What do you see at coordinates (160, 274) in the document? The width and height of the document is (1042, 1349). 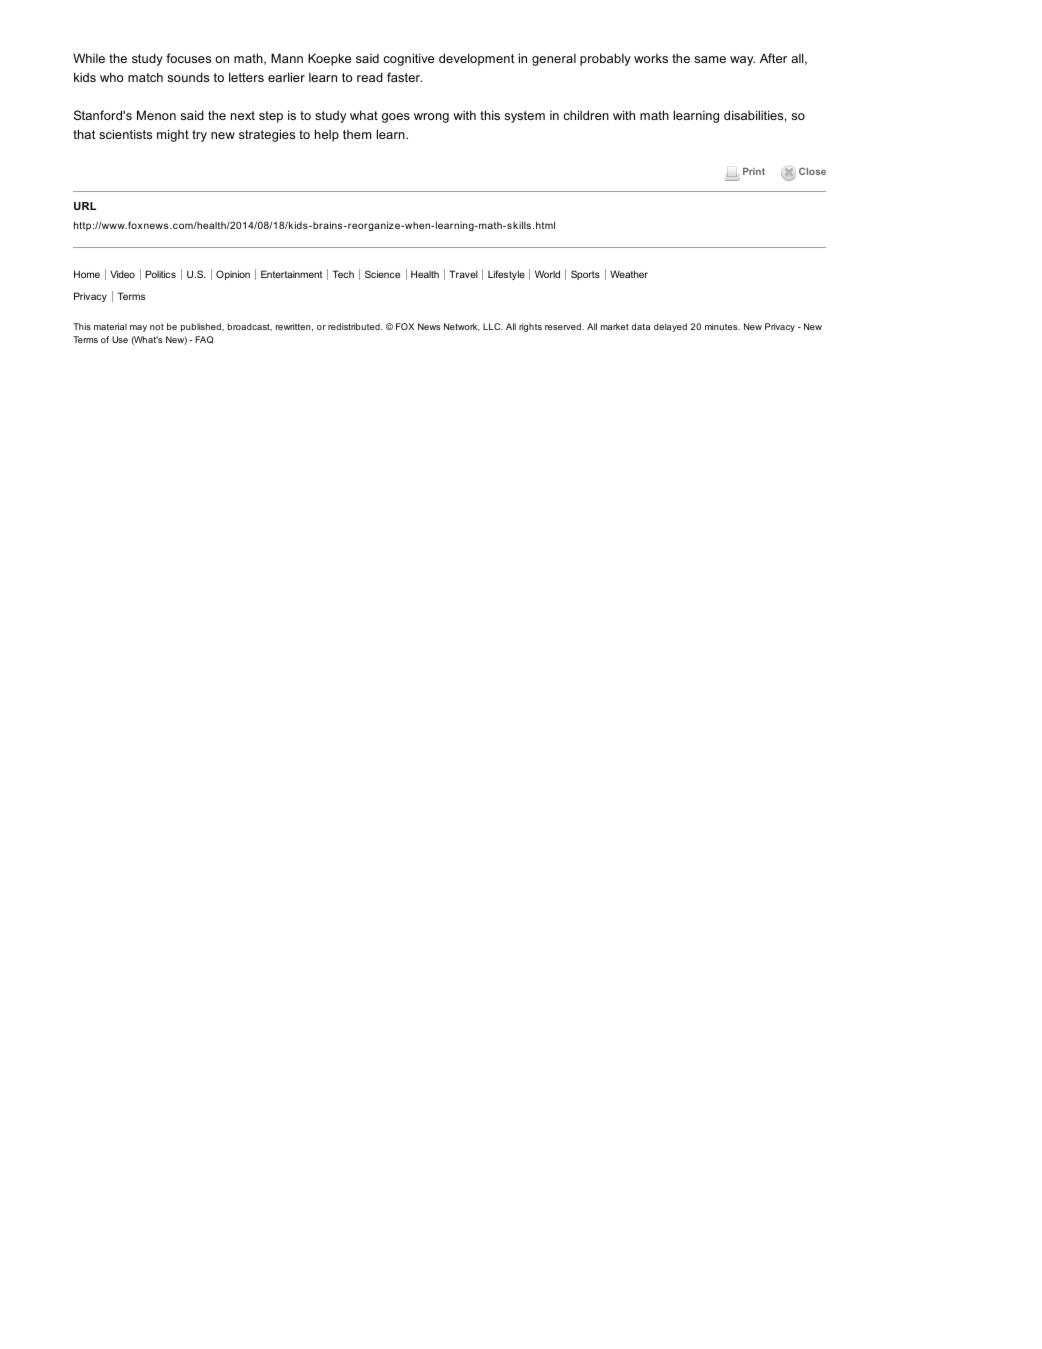 I see `Politics` at bounding box center [160, 274].
